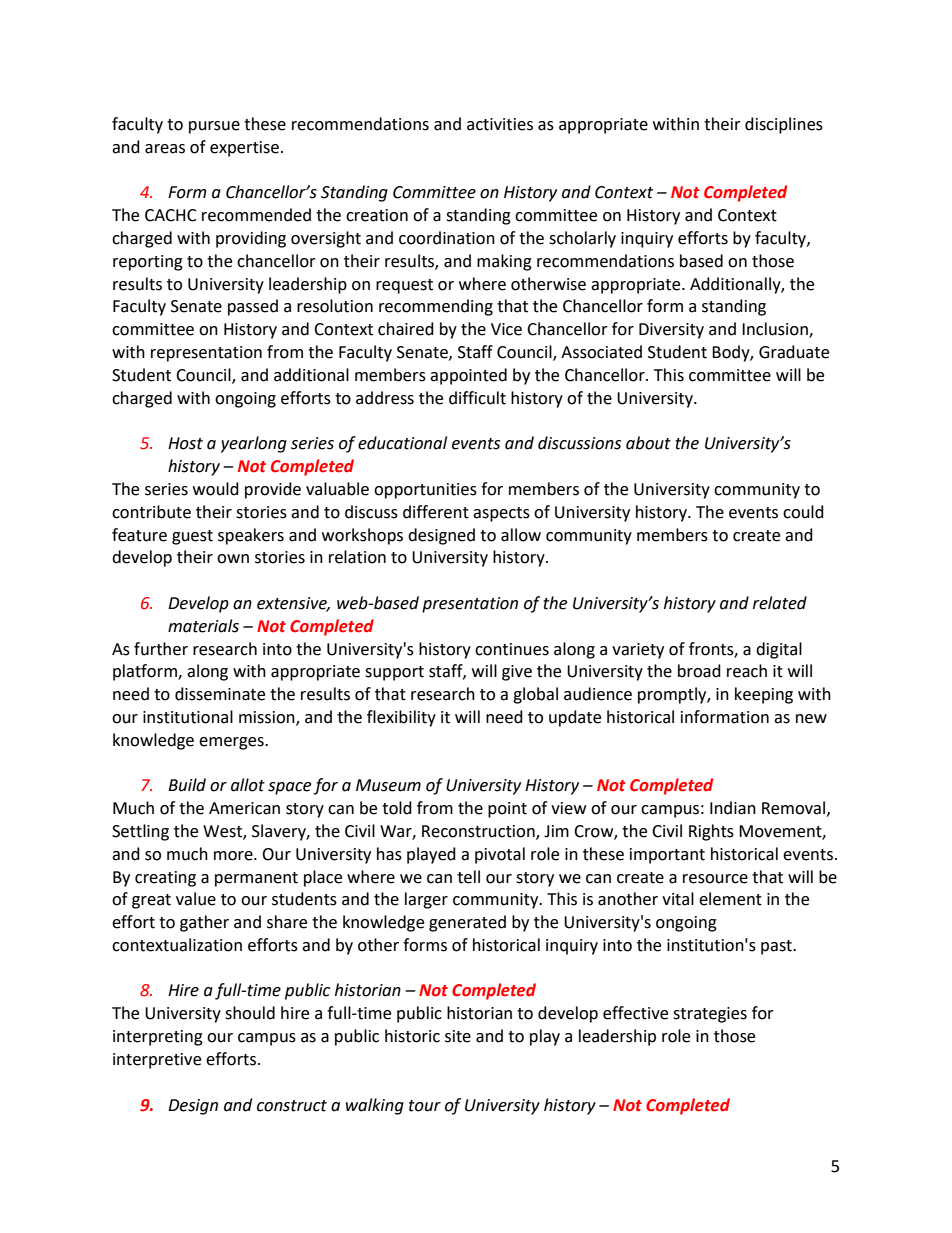 The height and width of the screenshot is (1233, 952). I want to click on more, so click(234, 856).
